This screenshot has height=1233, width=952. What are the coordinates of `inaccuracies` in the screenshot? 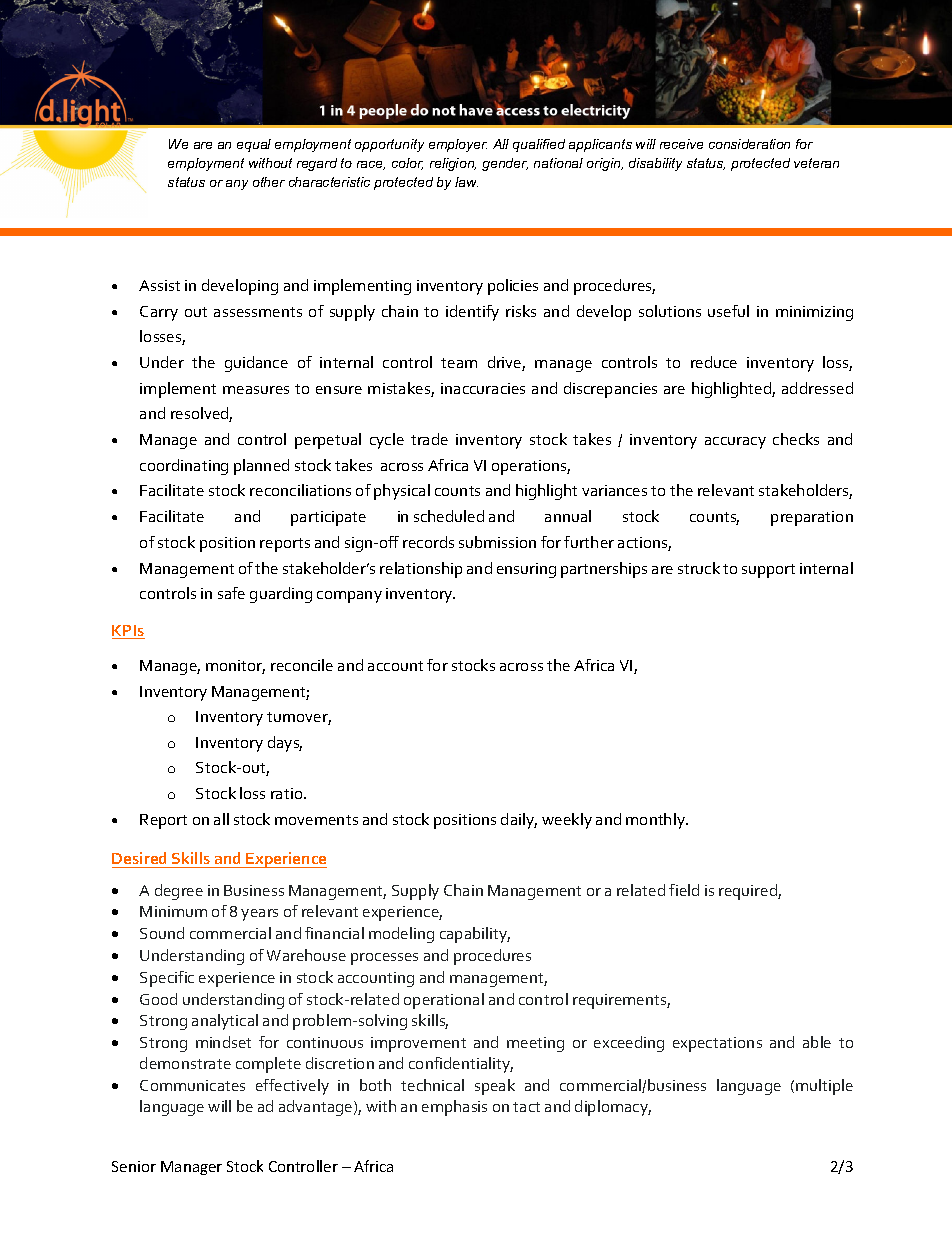 It's located at (483, 388).
